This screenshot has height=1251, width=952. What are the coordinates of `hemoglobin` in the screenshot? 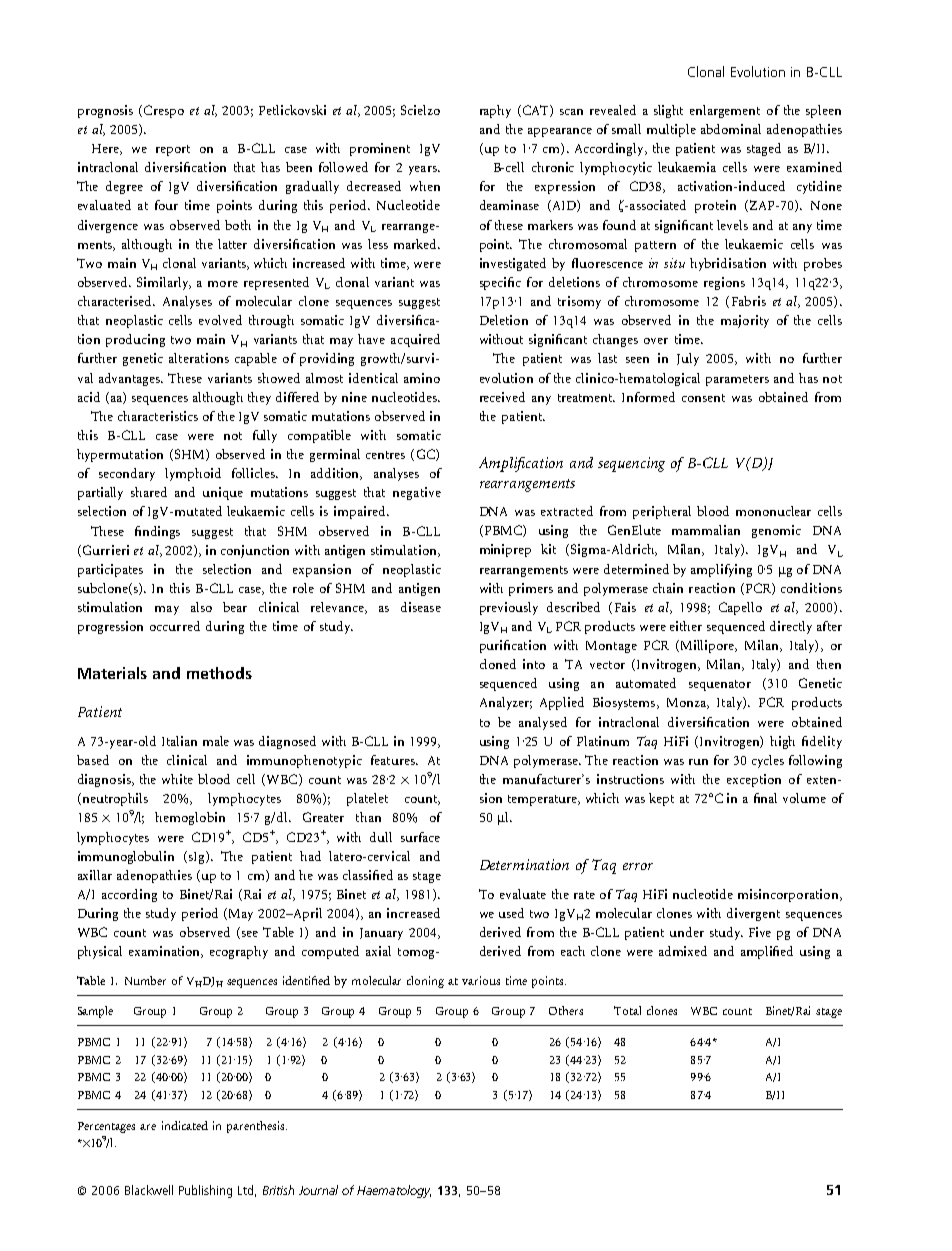 It's located at (190, 818).
